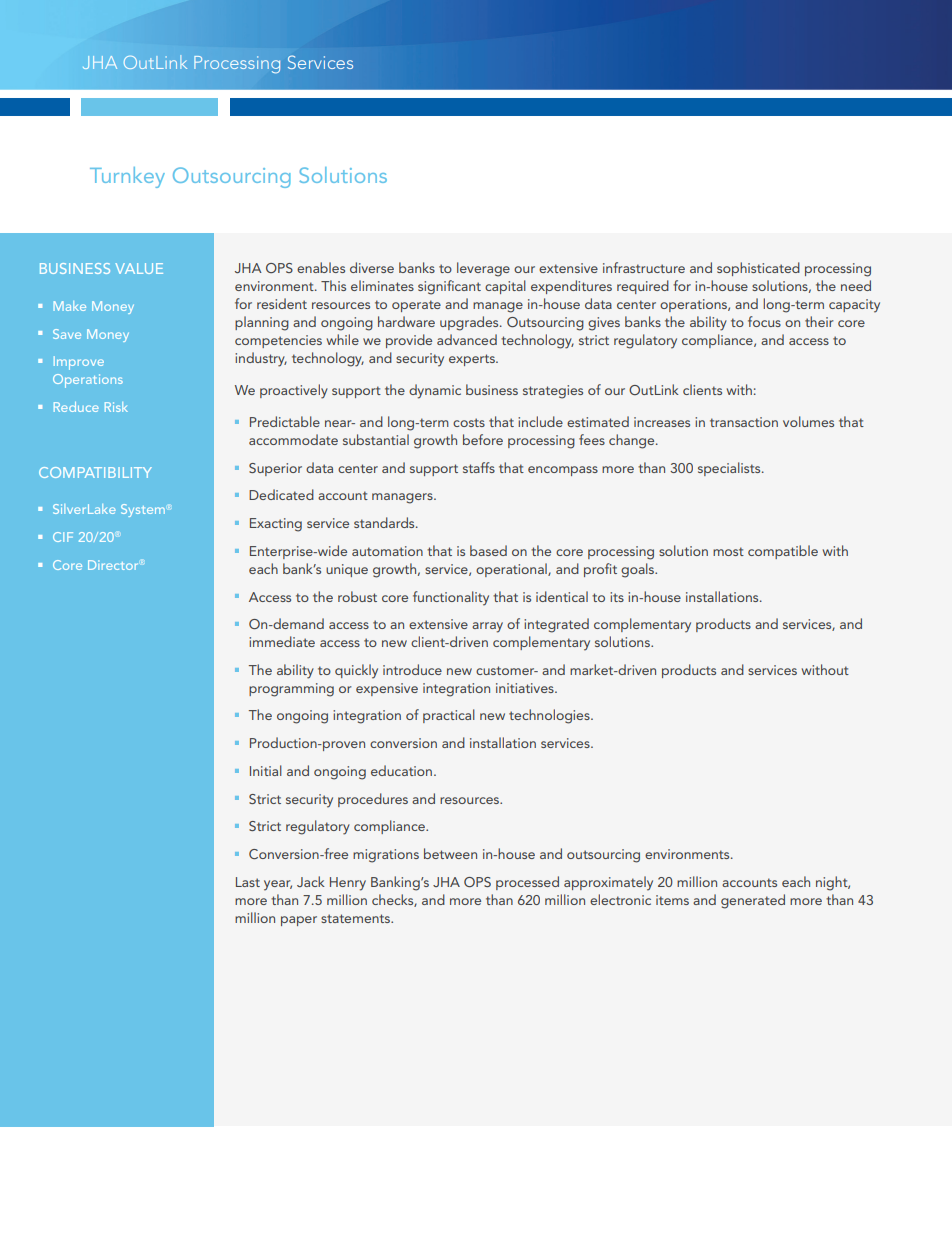 This screenshot has width=952, height=1233. I want to click on Turnkey, so click(127, 177).
